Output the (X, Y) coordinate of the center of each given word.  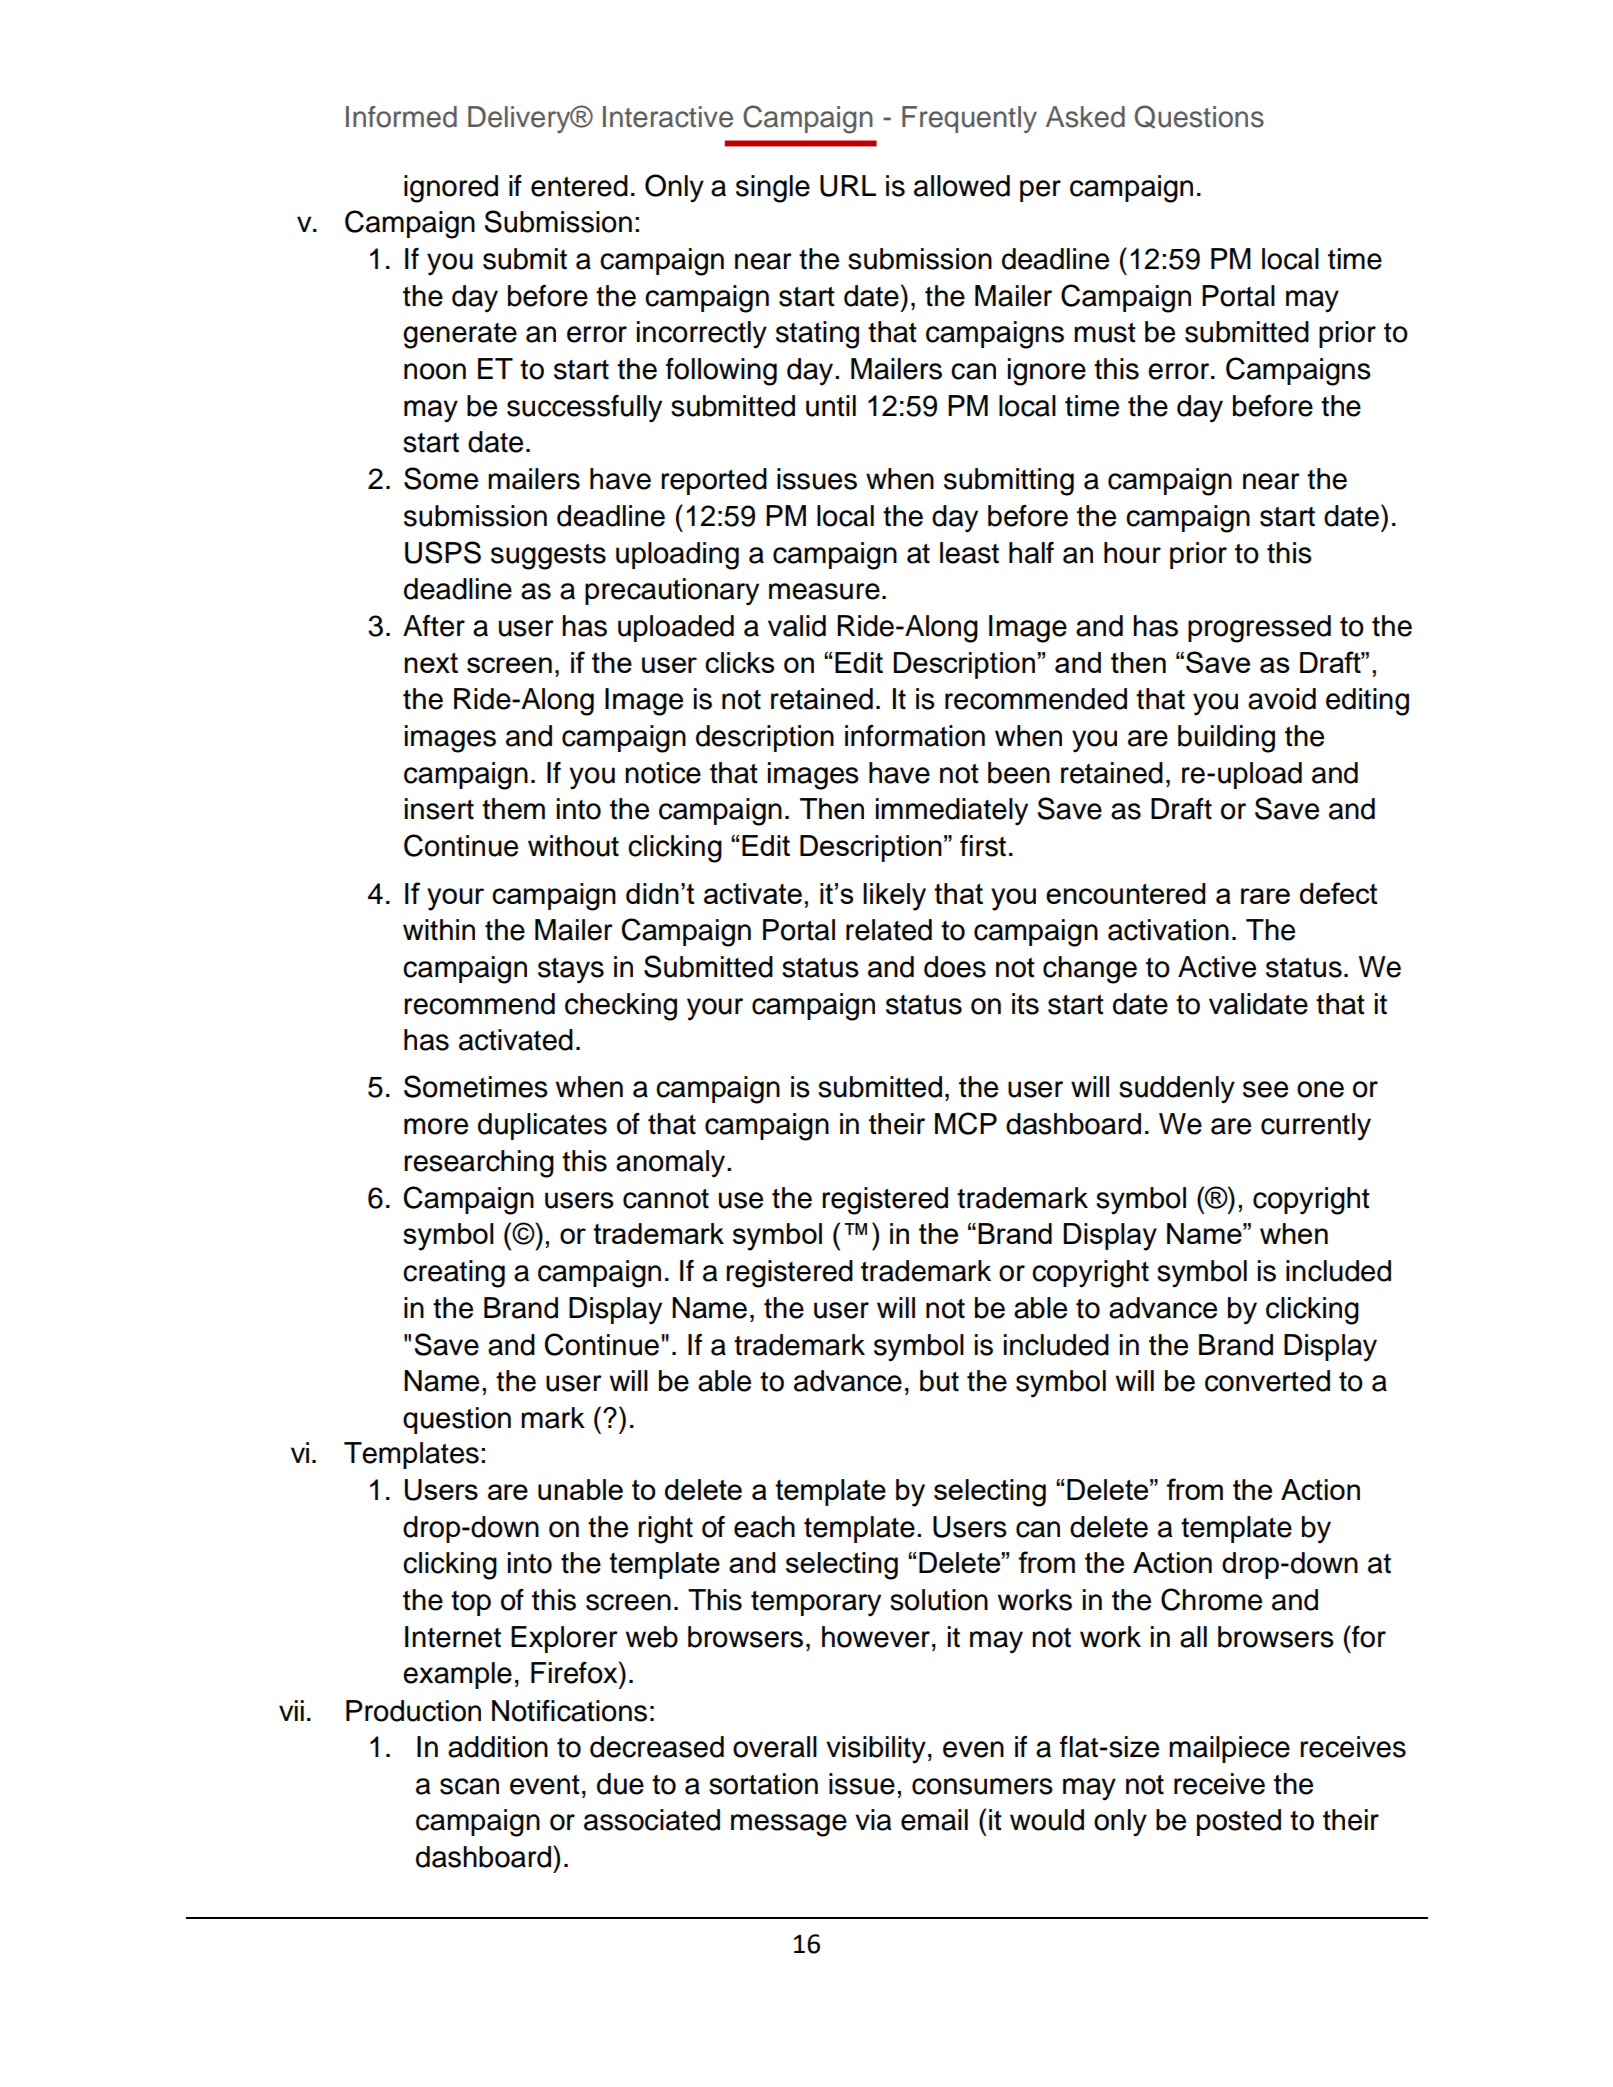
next (431, 663)
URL (848, 186)
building (1226, 739)
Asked (1085, 117)
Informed (401, 117)
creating (454, 1274)
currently (1316, 1127)
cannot (666, 1199)
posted (1239, 1822)
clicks (739, 662)
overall (775, 1747)
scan (469, 1786)
